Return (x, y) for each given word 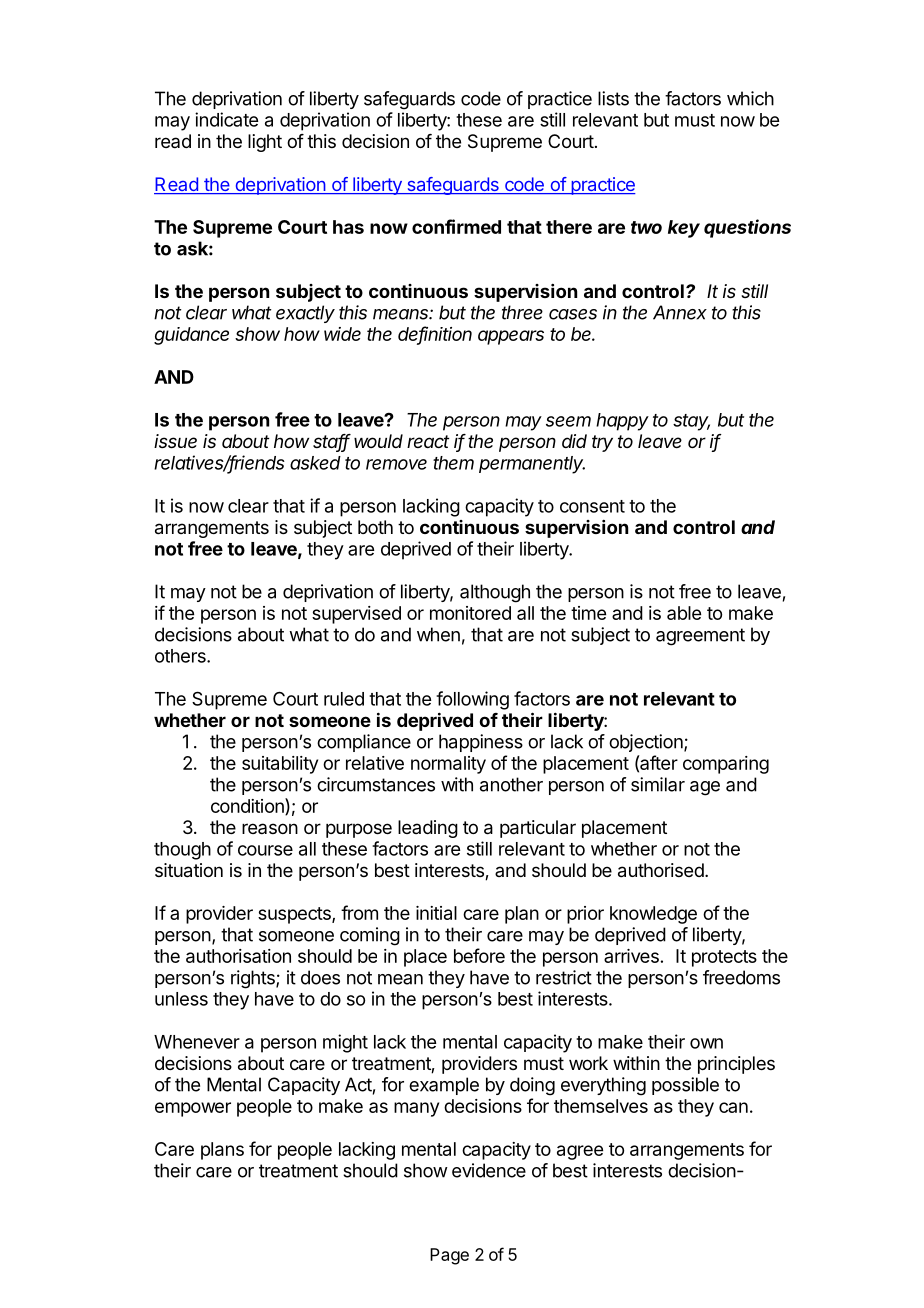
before (479, 955)
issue (175, 441)
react (428, 441)
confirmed (456, 226)
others (181, 656)
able (684, 613)
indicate (226, 119)
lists (613, 98)
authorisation (238, 956)
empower (193, 1109)
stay (691, 422)
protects (724, 958)
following (472, 700)
